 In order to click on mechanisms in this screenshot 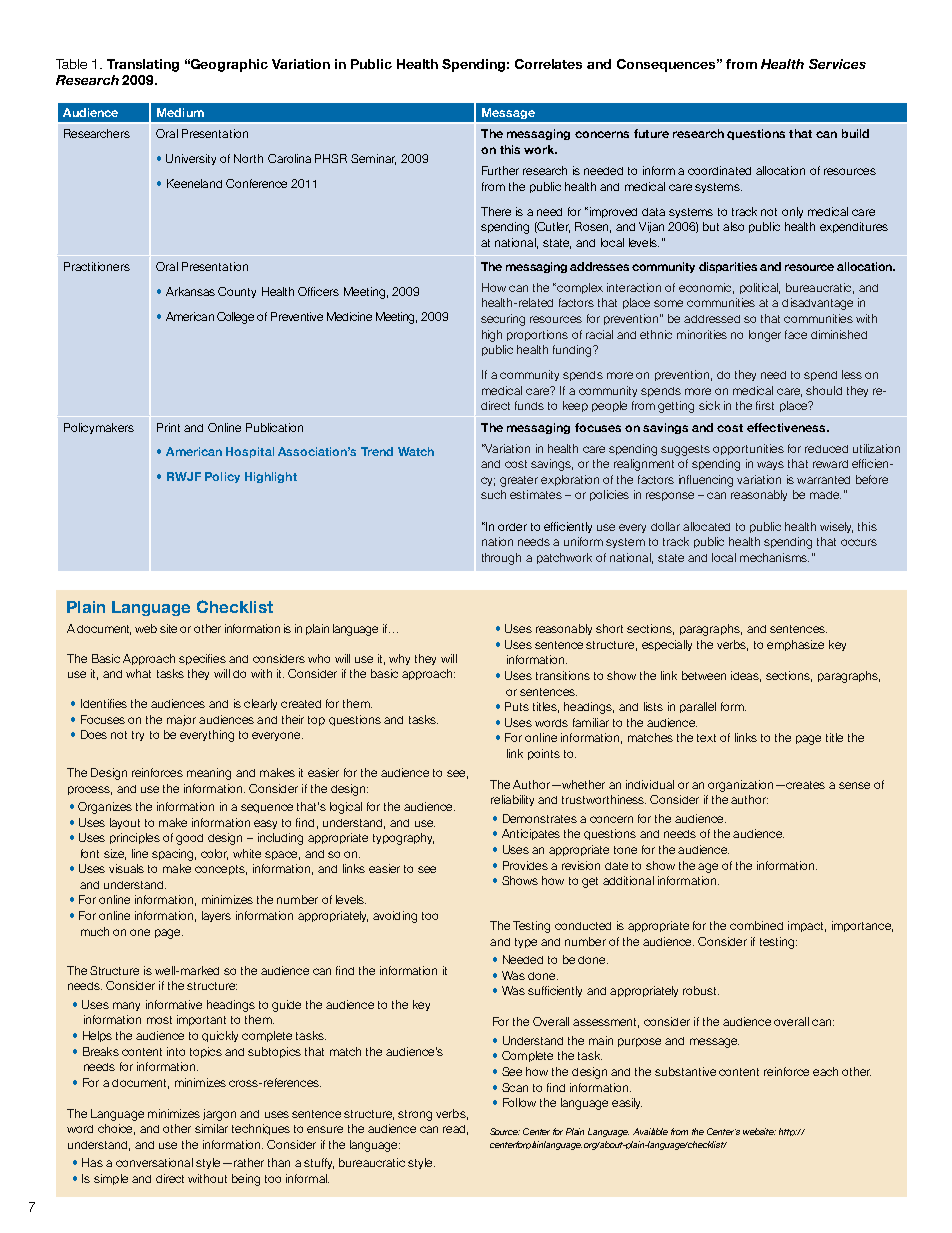, I will do `click(774, 557)`.
